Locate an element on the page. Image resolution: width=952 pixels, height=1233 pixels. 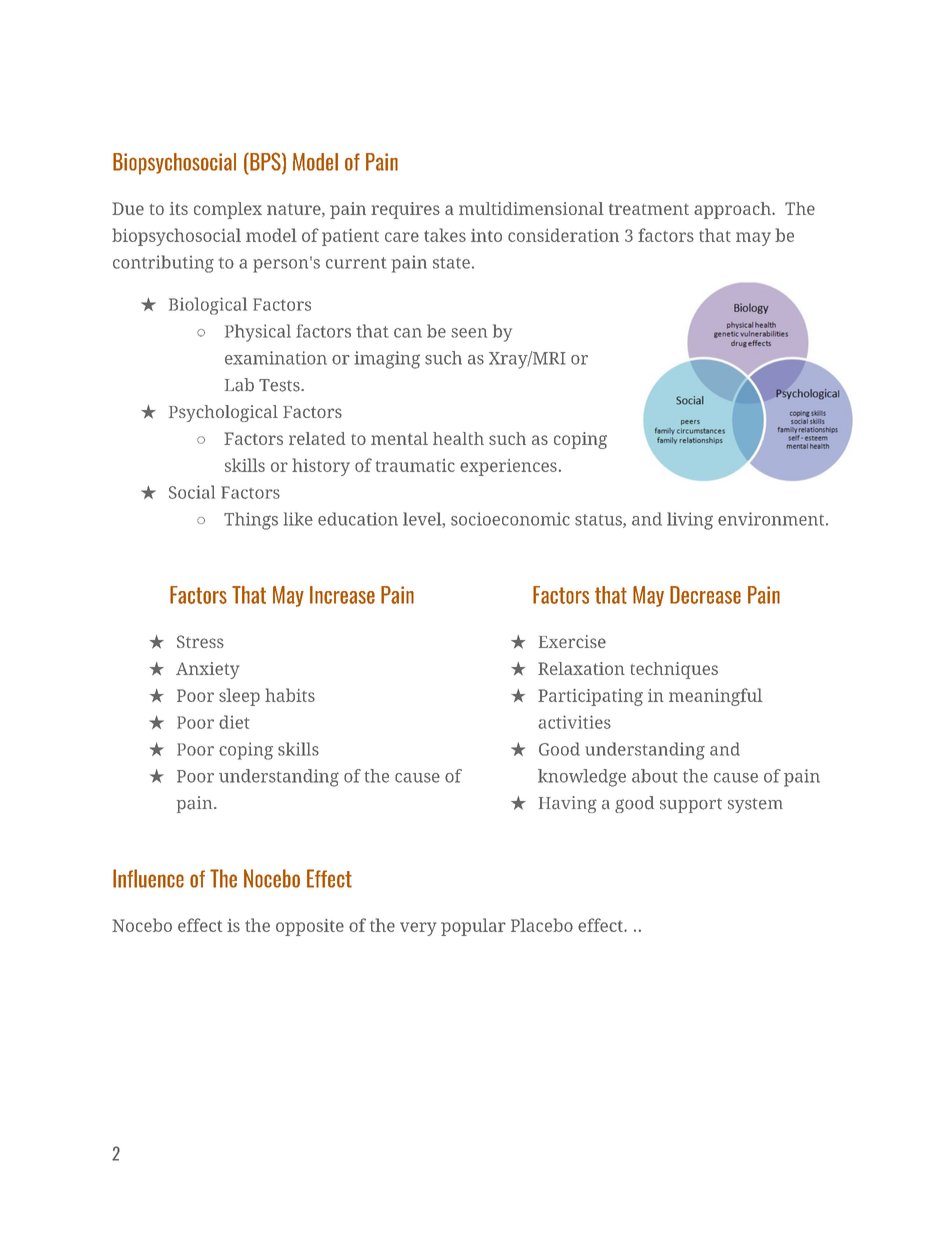
complex is located at coordinates (228, 210).
